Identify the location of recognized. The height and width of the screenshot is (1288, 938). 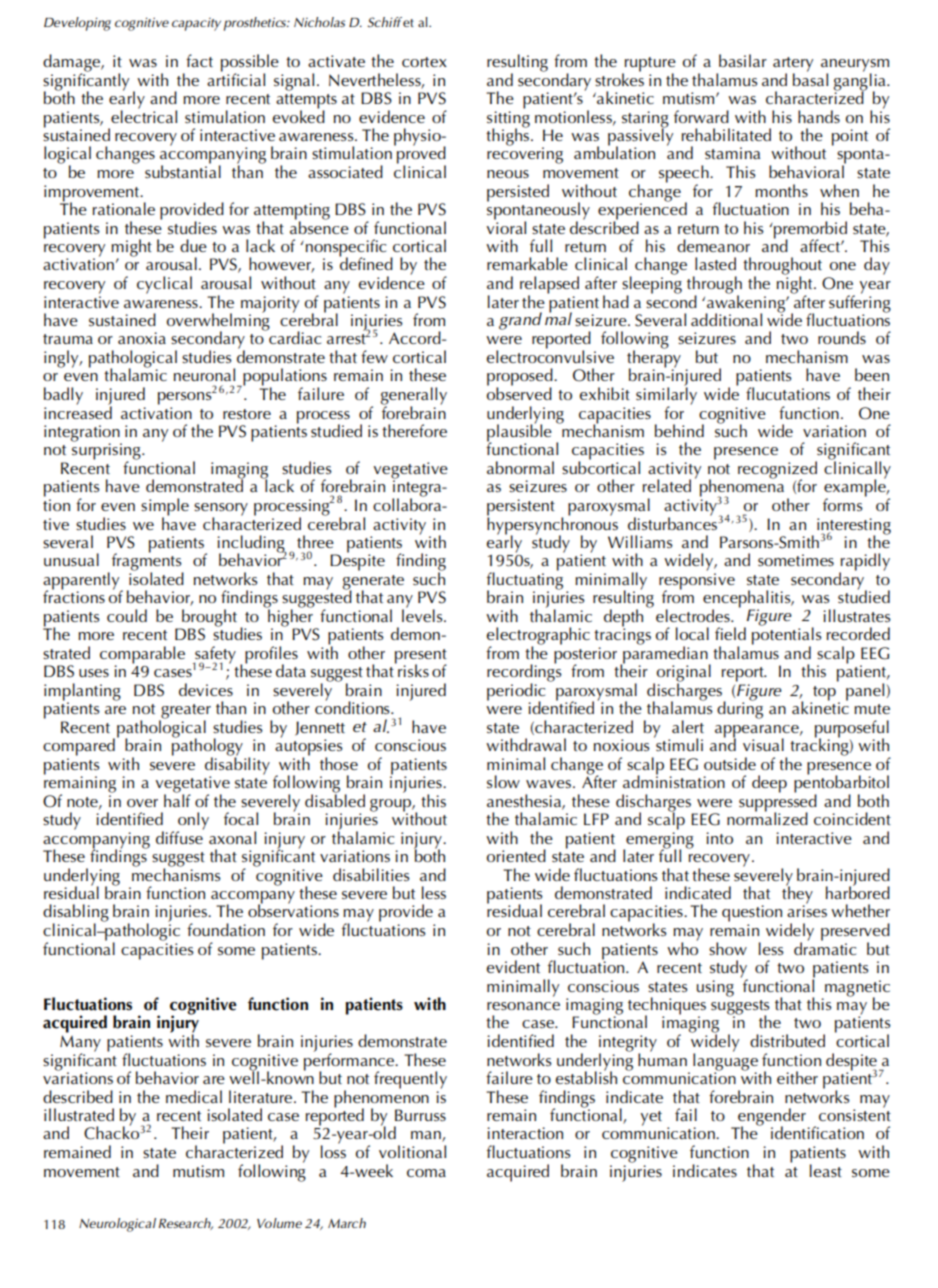
(777, 471).
